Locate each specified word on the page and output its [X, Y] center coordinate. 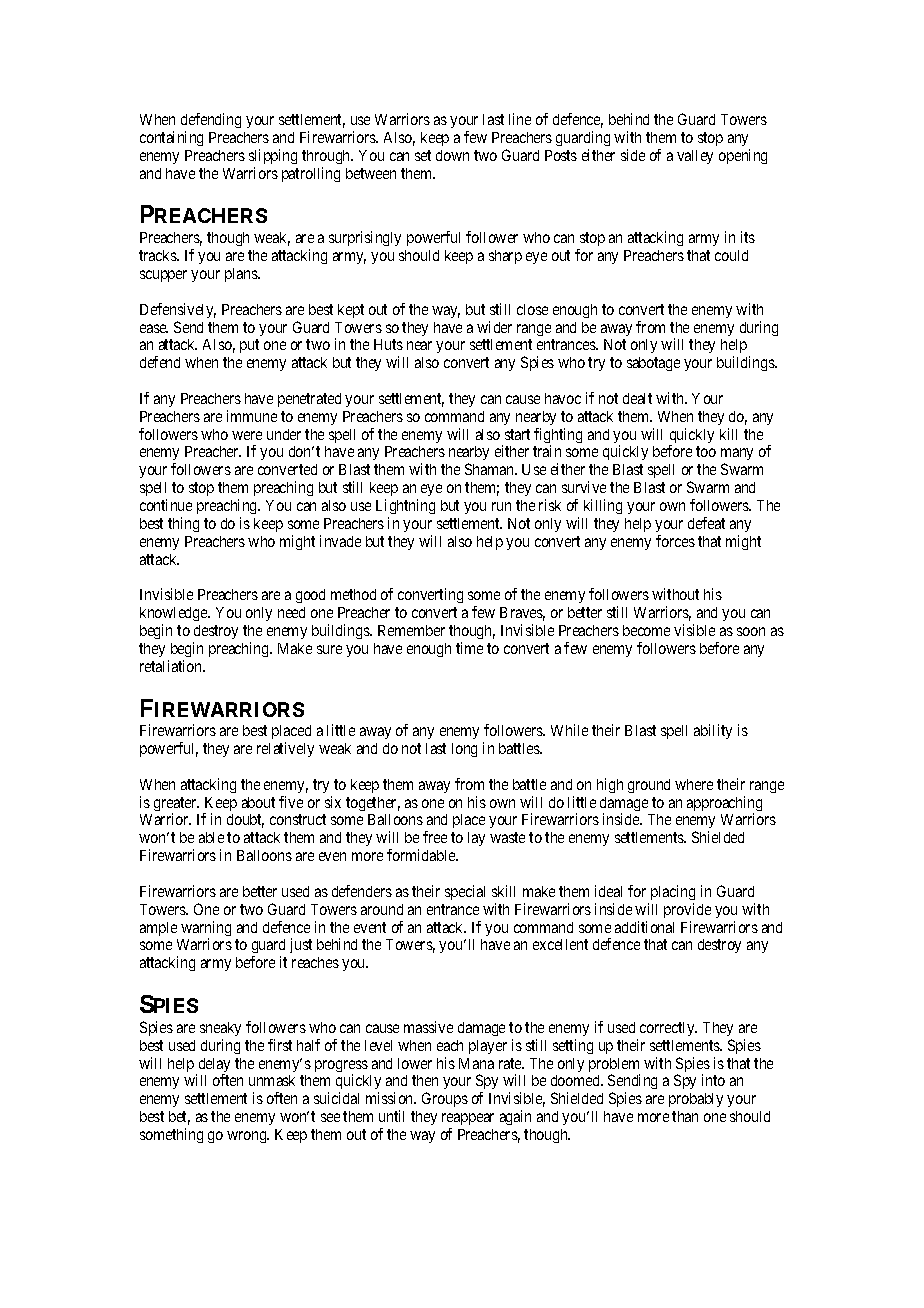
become [646, 630]
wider [494, 327]
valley [695, 157]
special [465, 892]
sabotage [653, 364]
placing [673, 892]
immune [252, 416]
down [452, 155]
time [469, 648]
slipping [273, 156]
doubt [245, 821]
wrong [248, 1137]
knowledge [174, 616]
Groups [445, 1099]
